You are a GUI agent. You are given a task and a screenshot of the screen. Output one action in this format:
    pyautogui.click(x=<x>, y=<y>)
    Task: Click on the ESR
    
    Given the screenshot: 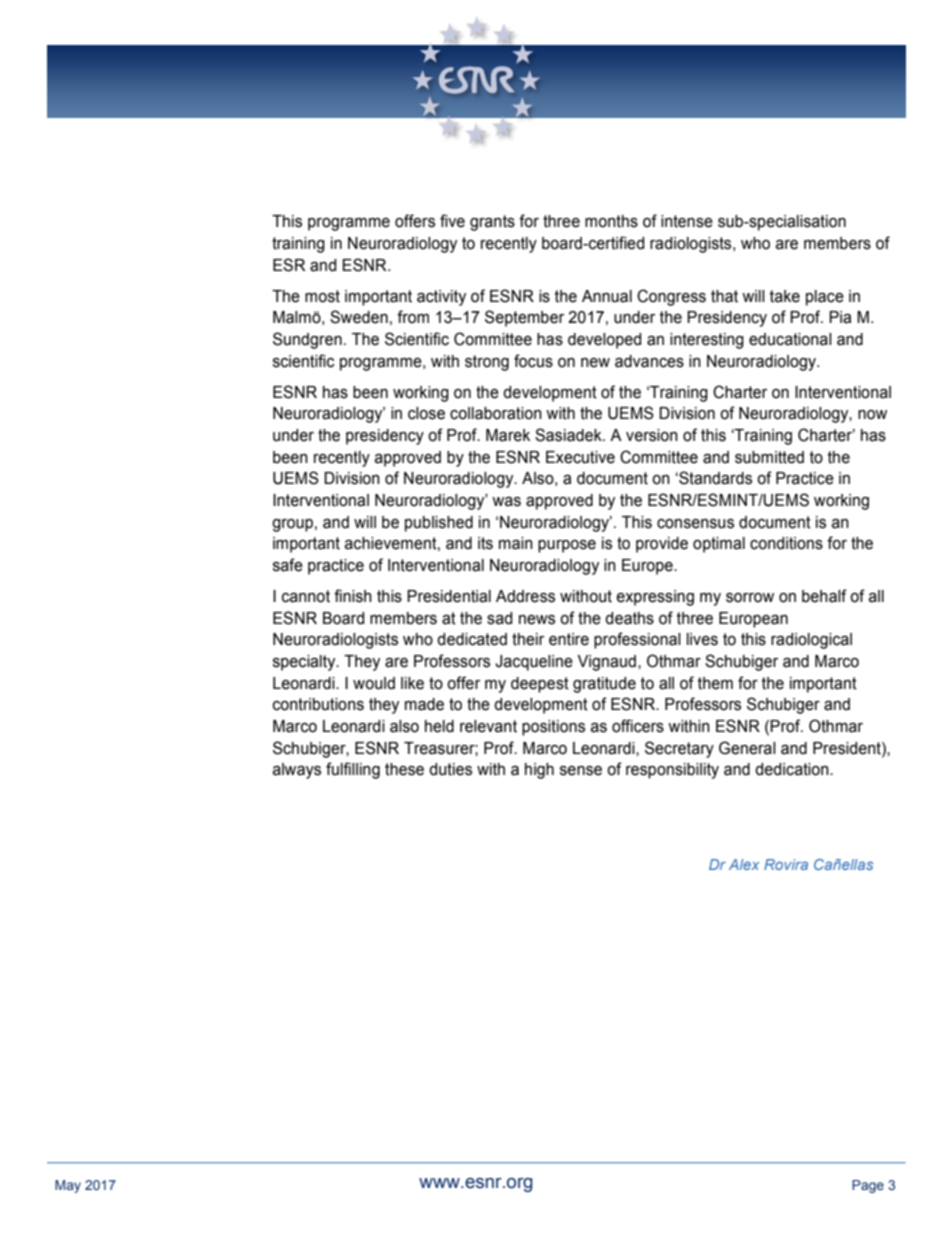 What is the action you would take?
    pyautogui.click(x=289, y=265)
